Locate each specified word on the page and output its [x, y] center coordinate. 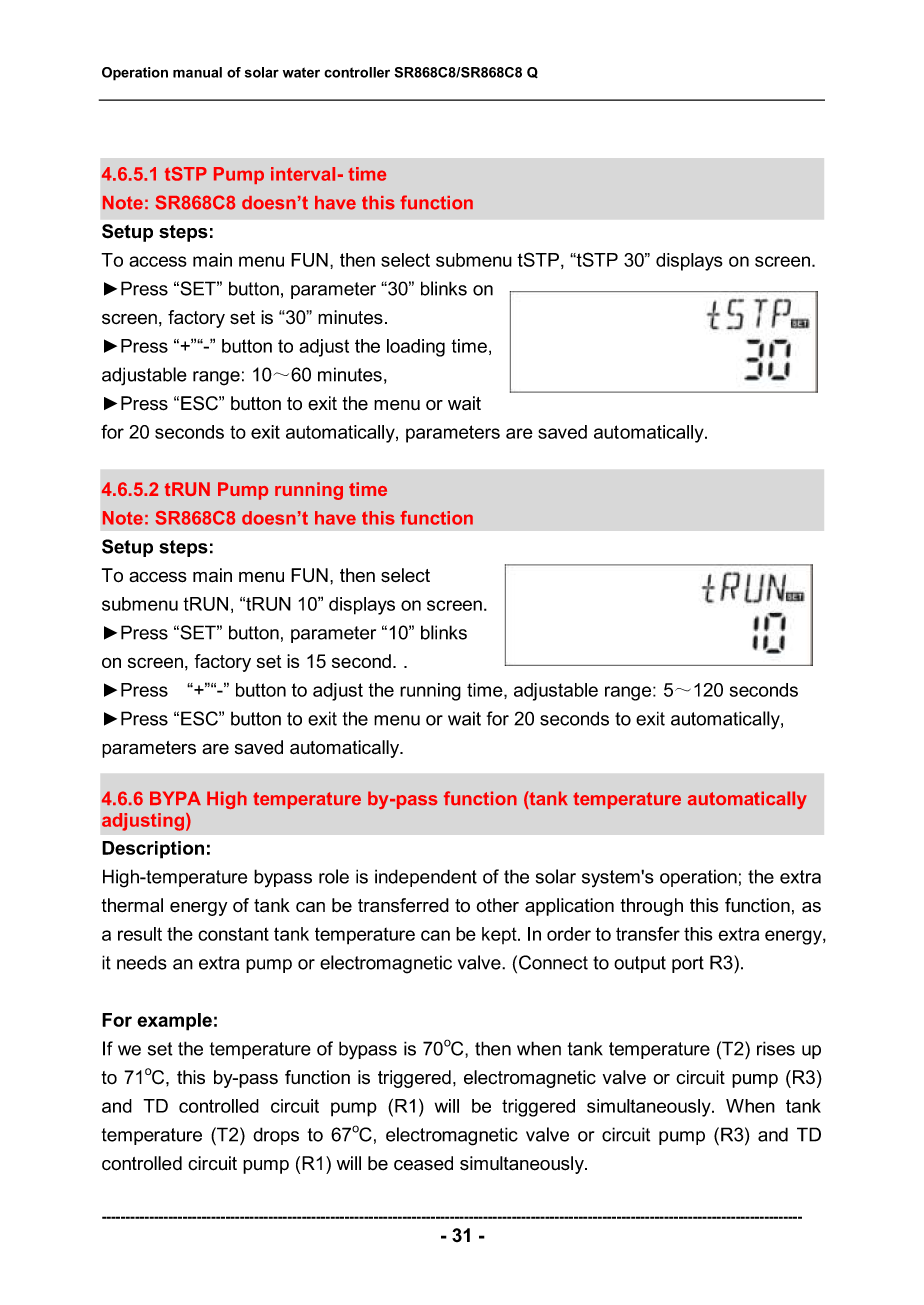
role [334, 876]
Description [153, 850]
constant [233, 934]
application [569, 907]
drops [276, 1136]
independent [426, 878]
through [651, 907]
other [498, 905]
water [301, 72]
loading [416, 348]
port [688, 964]
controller [357, 72]
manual [197, 72]
